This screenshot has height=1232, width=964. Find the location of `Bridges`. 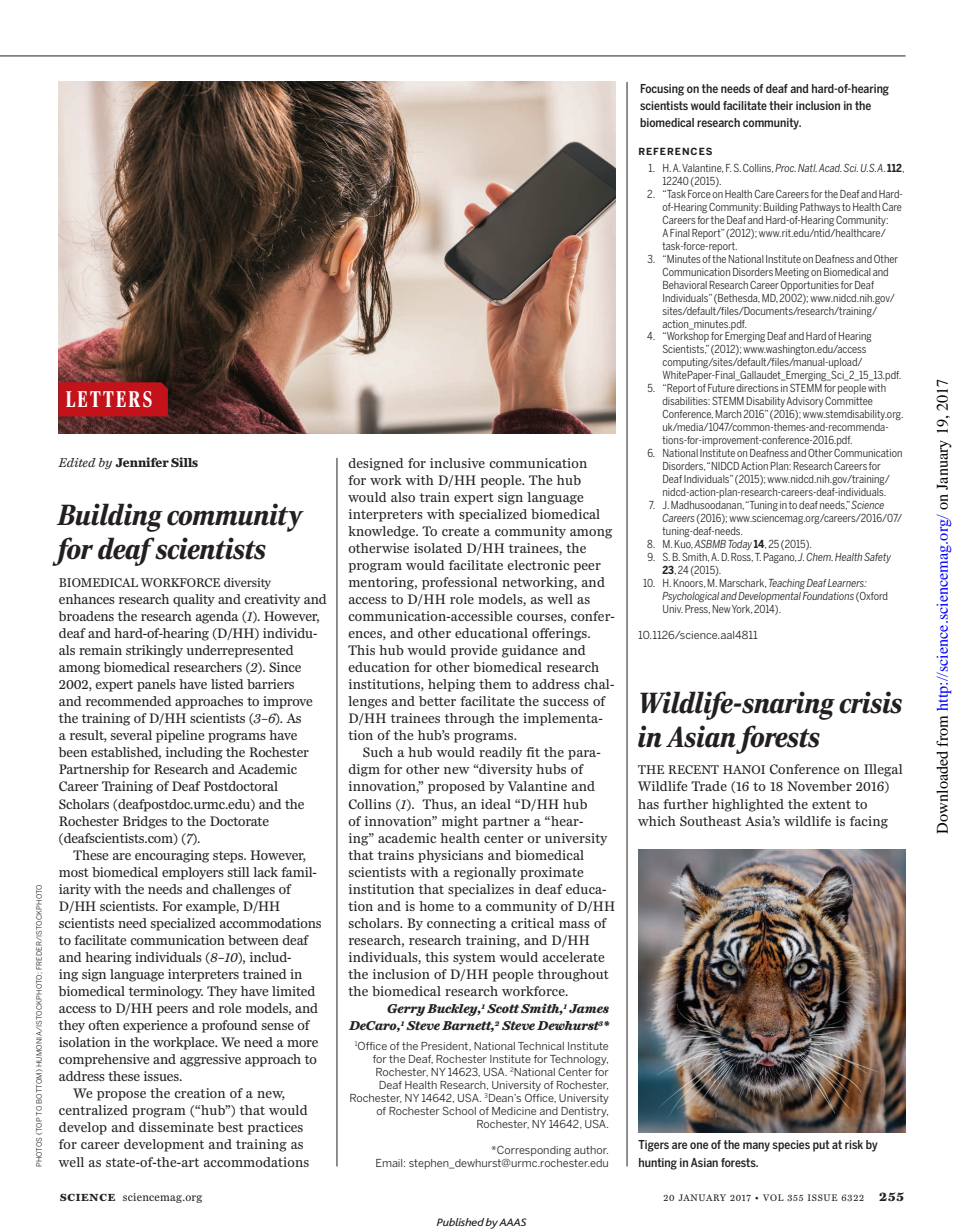

Bridges is located at coordinates (145, 822).
